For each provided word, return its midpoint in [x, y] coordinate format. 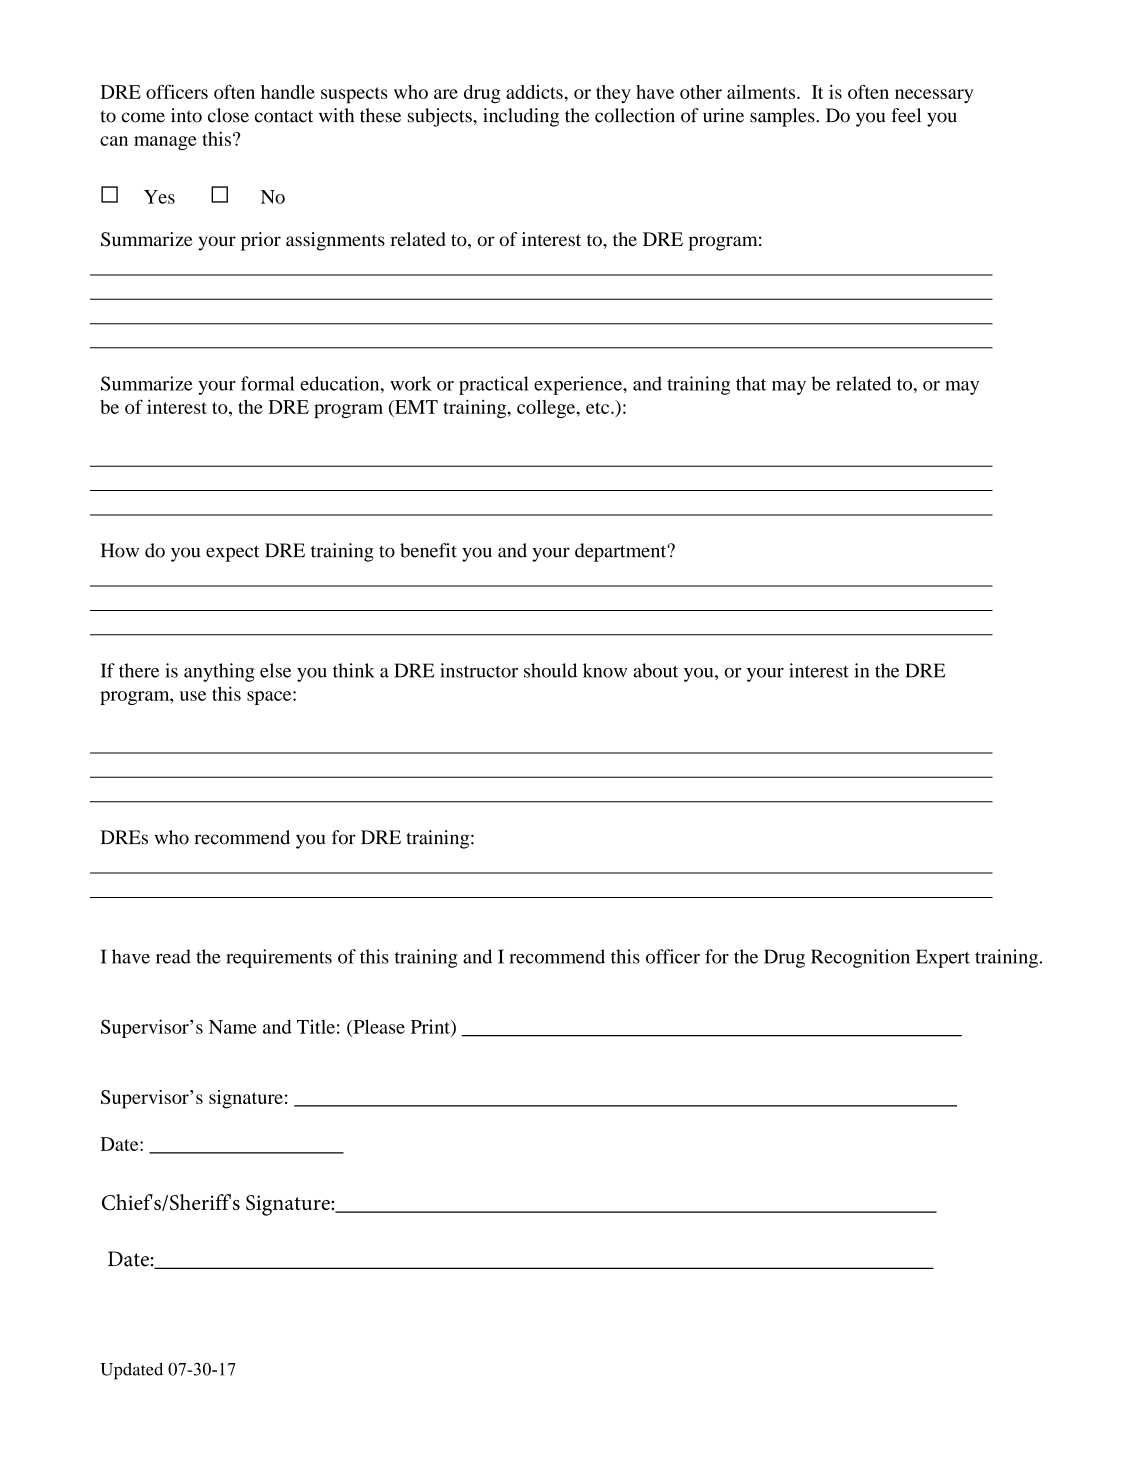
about [655, 670]
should [550, 670]
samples [783, 117]
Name [233, 1027]
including [521, 117]
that [751, 383]
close [228, 115]
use [193, 696]
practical [494, 385]
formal [268, 383]
